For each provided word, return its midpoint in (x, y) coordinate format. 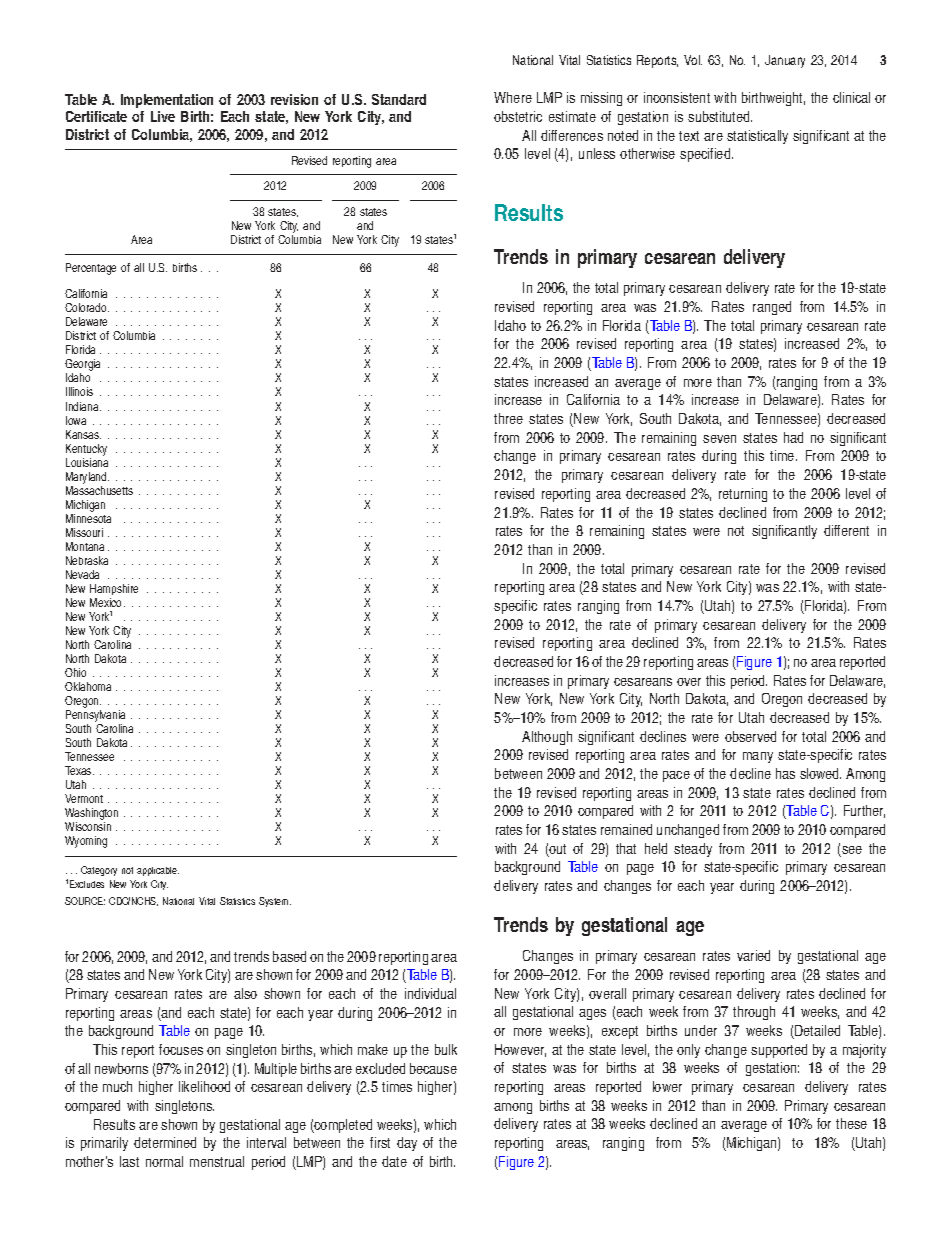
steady (693, 850)
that (626, 848)
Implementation (167, 103)
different (846, 530)
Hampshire (114, 589)
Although (547, 738)
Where (513, 97)
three (508, 418)
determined (165, 1142)
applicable (158, 871)
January (785, 61)
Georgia (82, 366)
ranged (772, 308)
